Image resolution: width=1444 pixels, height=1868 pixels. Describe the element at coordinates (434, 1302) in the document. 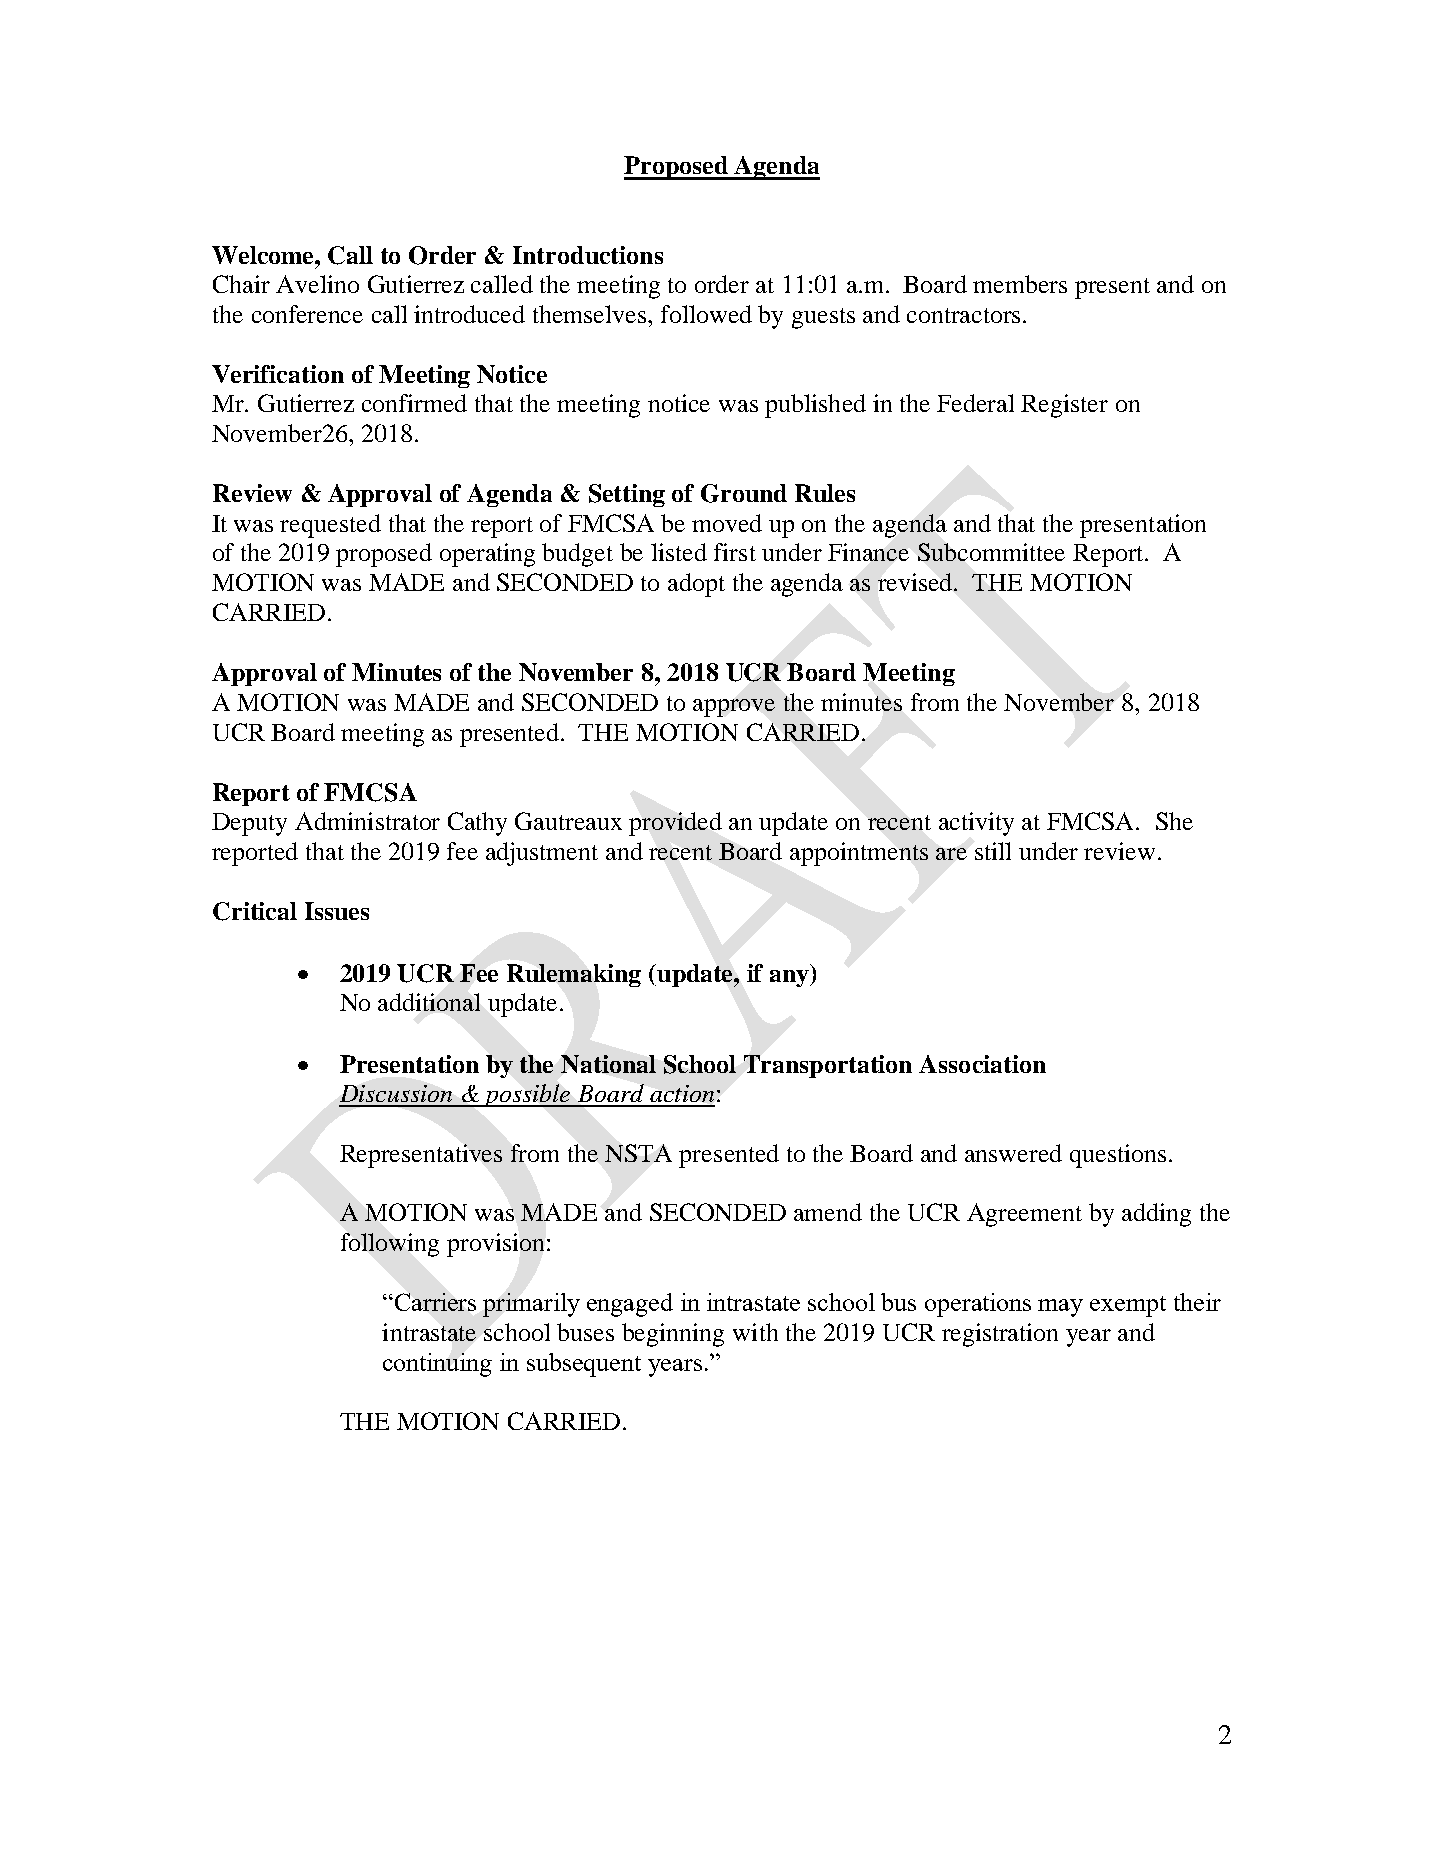

I see `Carriers` at that location.
